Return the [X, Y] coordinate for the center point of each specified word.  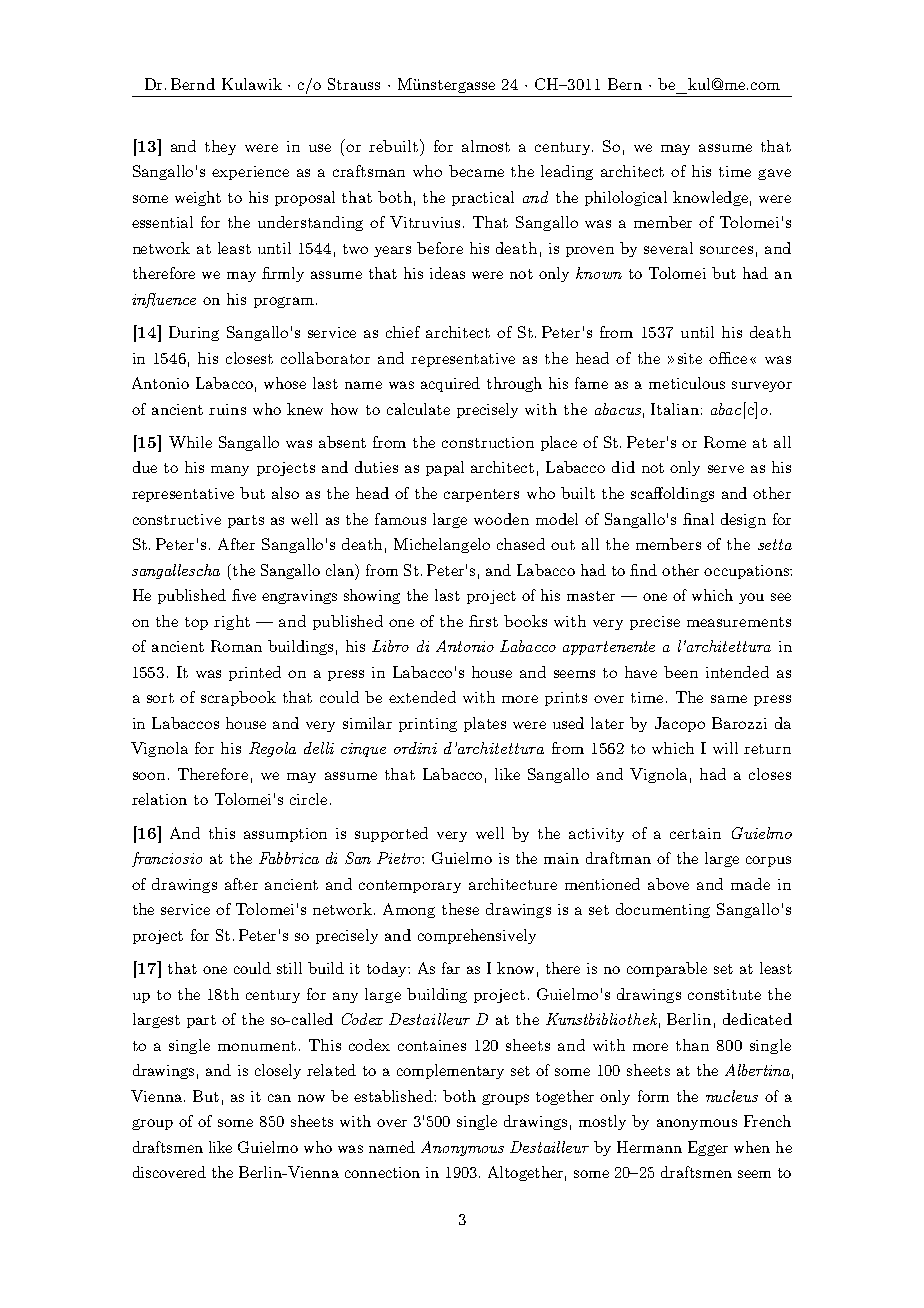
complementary [450, 1071]
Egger [708, 1148]
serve [726, 469]
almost [486, 146]
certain [695, 833]
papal [445, 468]
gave [774, 174]
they [220, 147]
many [230, 470]
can [279, 1098]
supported [391, 834]
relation [159, 799]
